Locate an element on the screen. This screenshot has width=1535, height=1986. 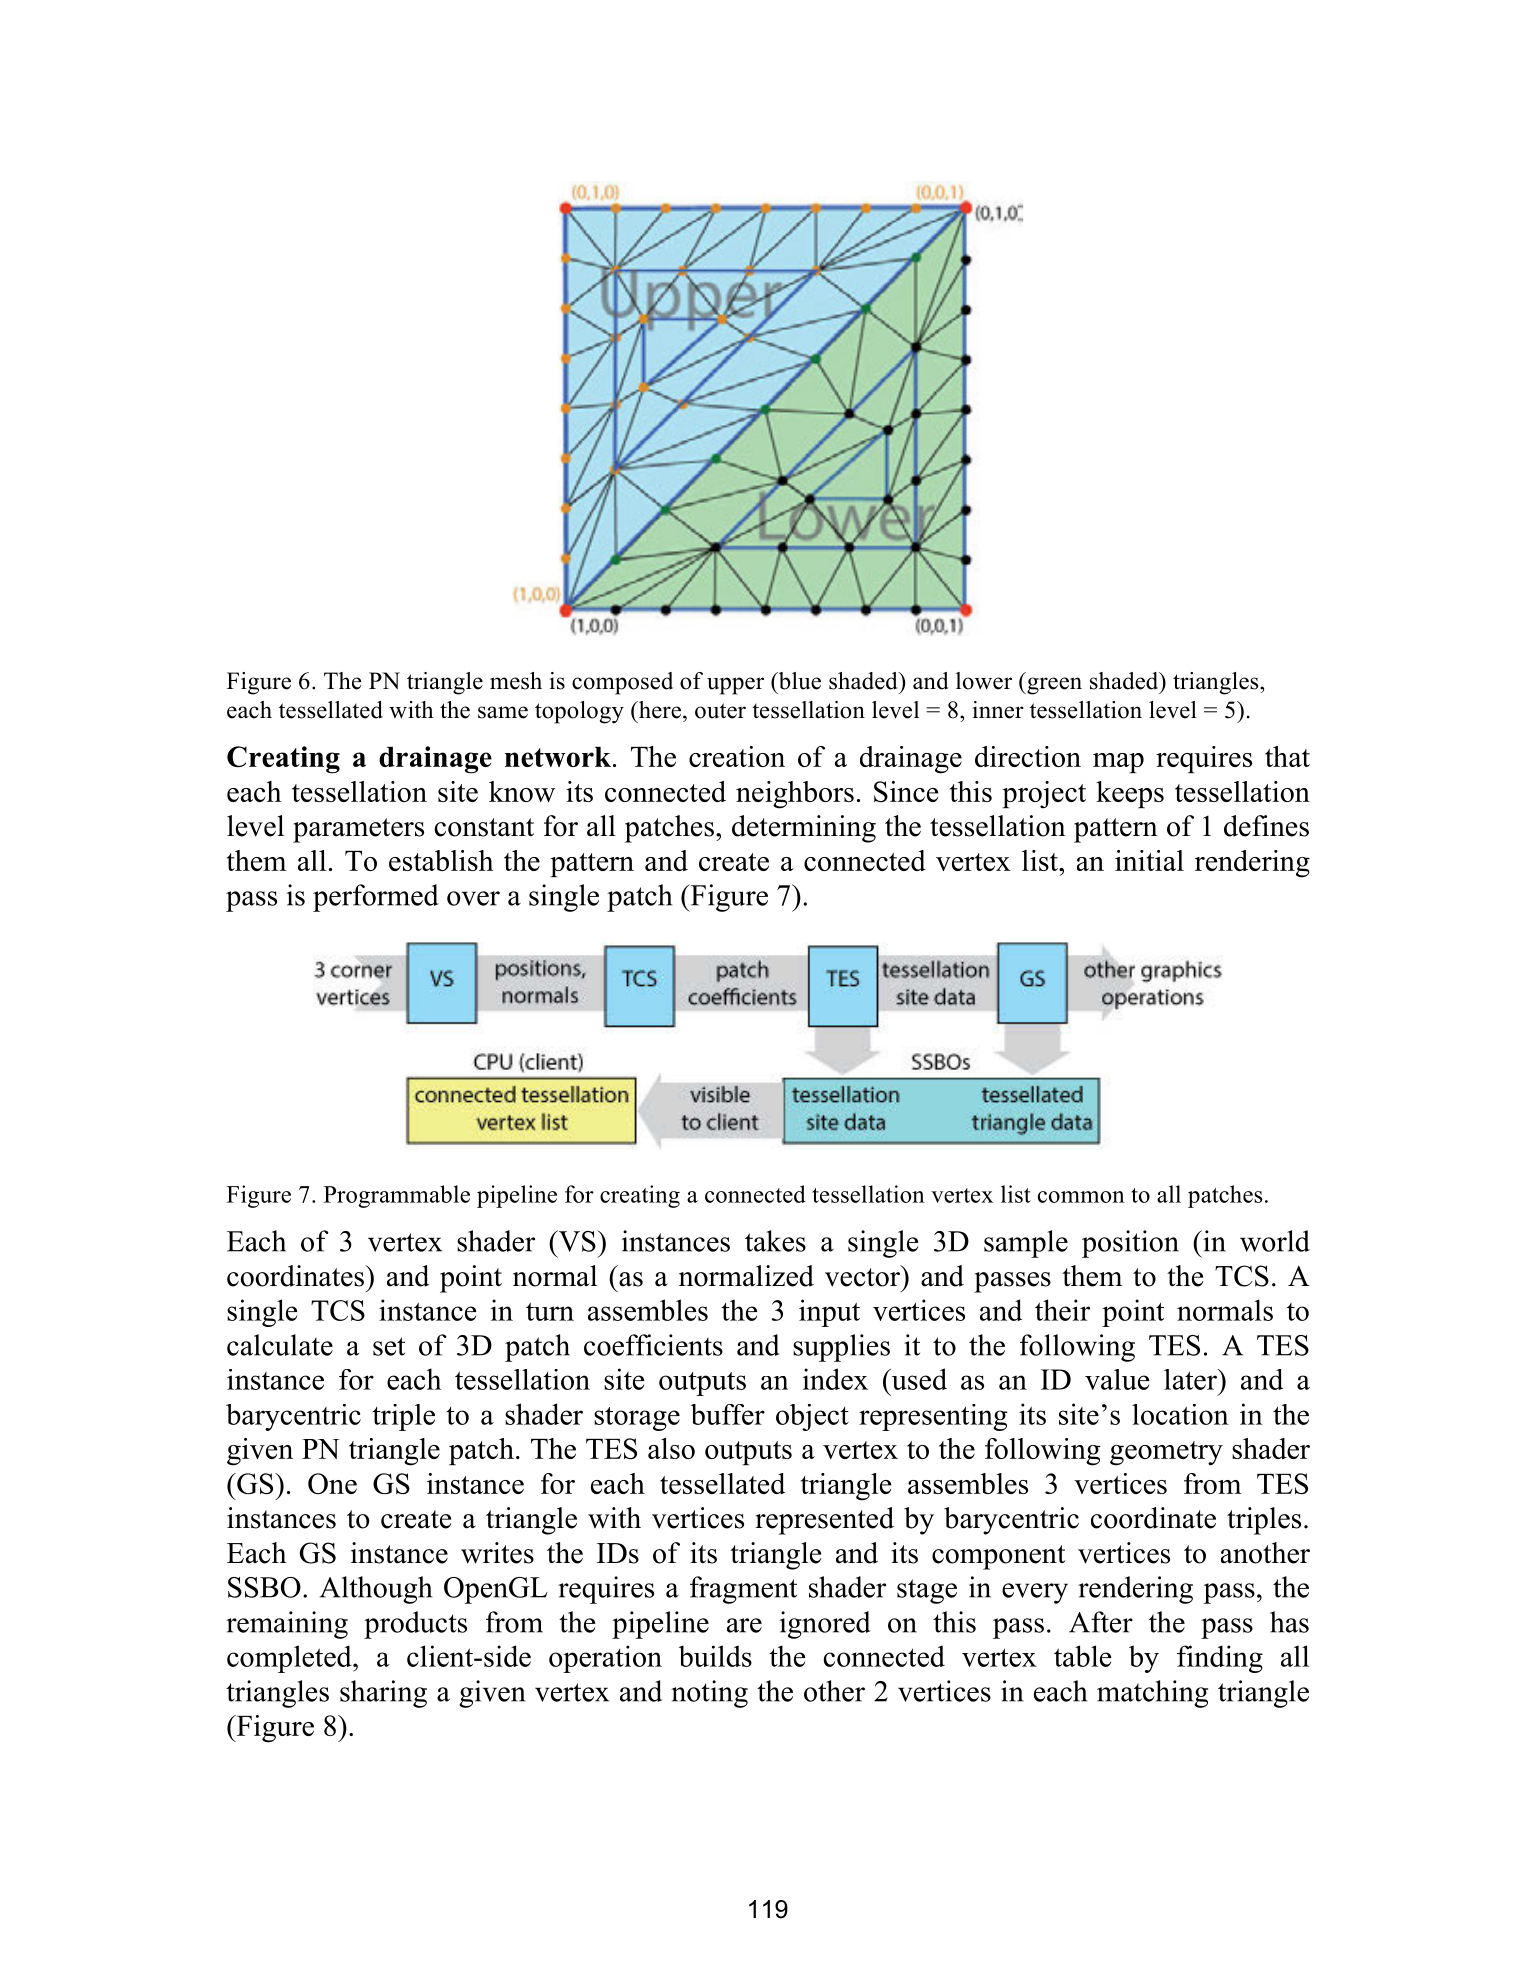
determining is located at coordinates (804, 829).
